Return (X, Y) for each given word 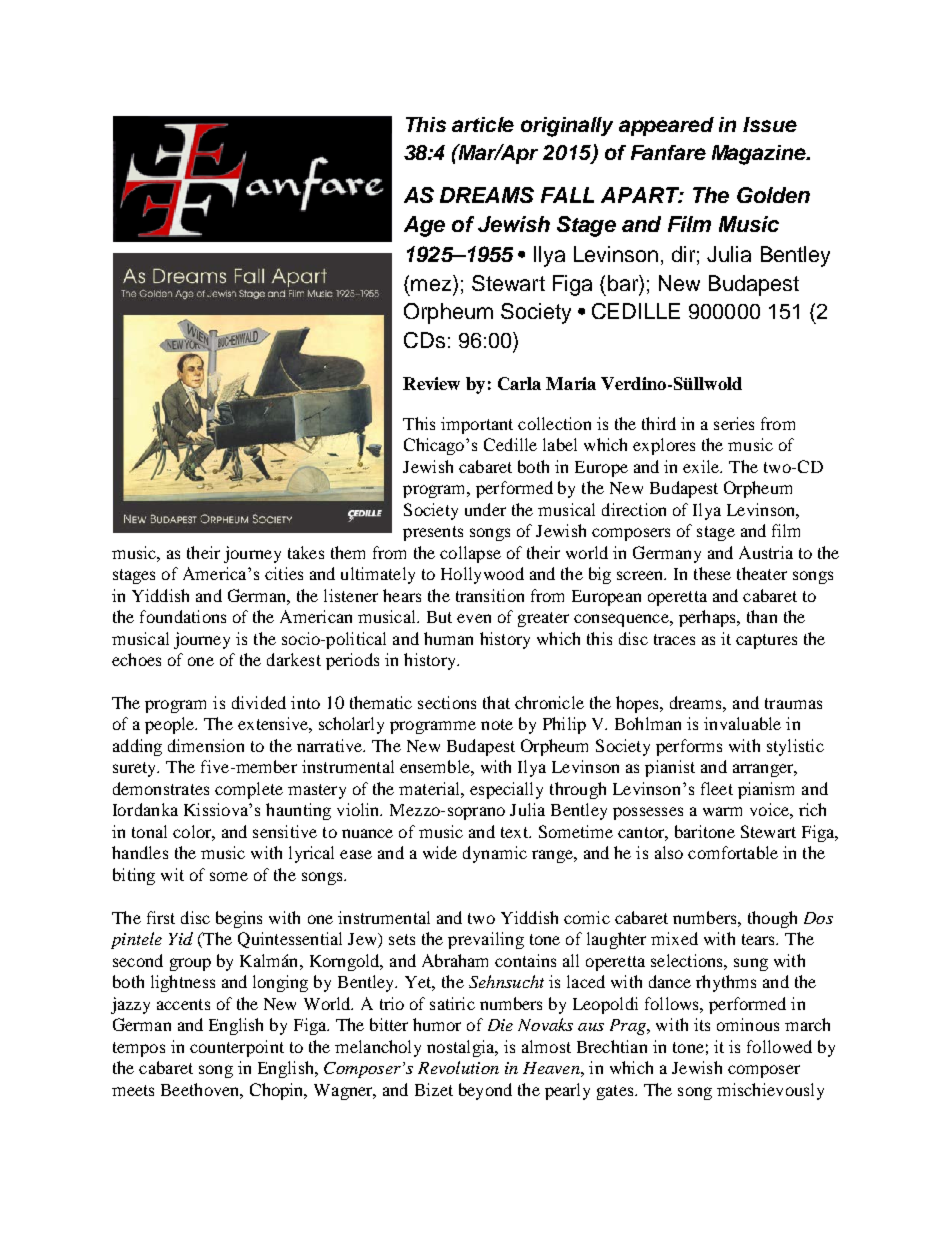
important (477, 425)
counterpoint (237, 1048)
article (483, 124)
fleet (717, 788)
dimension (206, 745)
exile (702, 466)
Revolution (458, 1067)
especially (506, 790)
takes (306, 552)
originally (567, 127)
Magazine (760, 155)
